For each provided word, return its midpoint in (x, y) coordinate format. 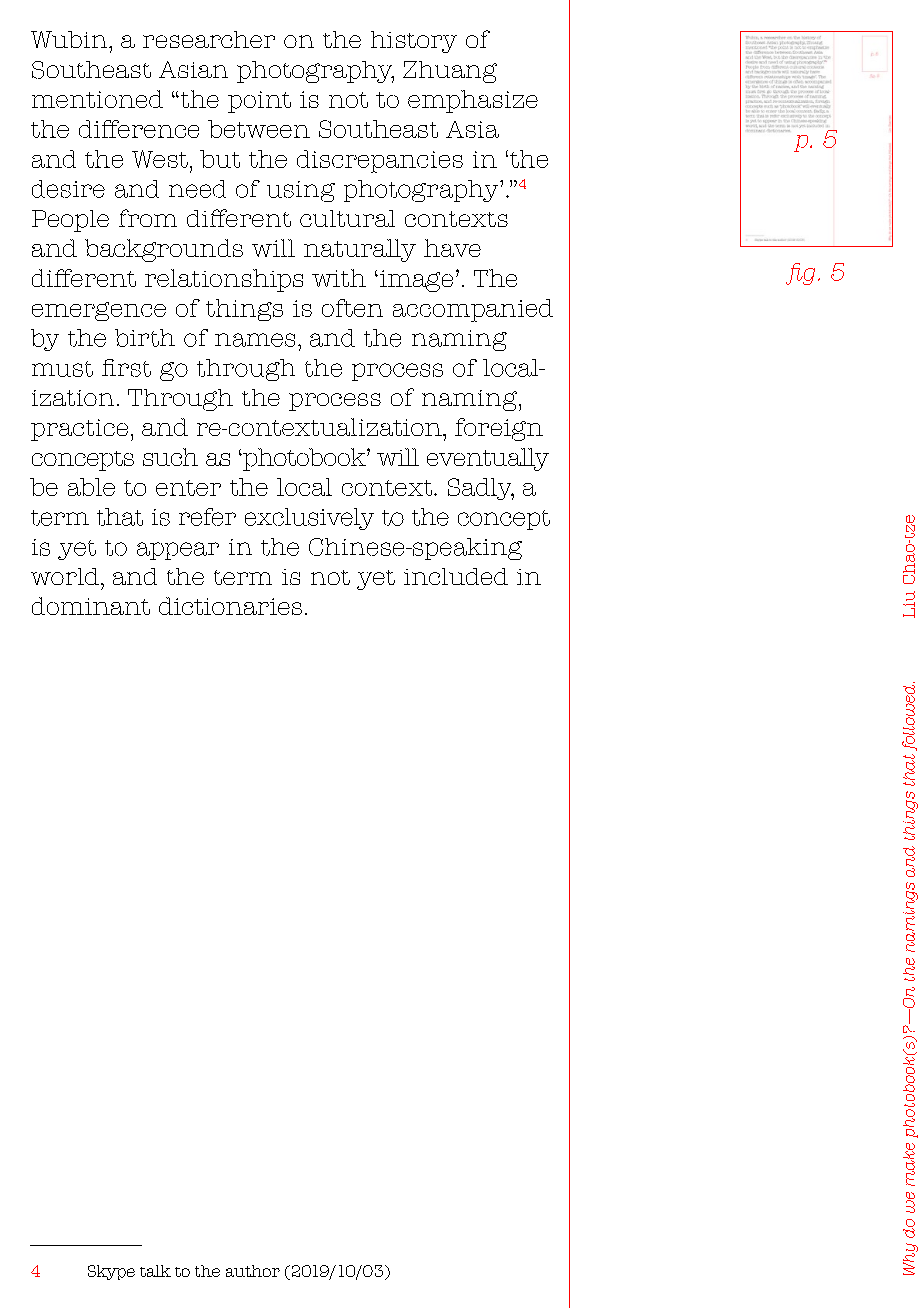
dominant (91, 606)
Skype (111, 1272)
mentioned (97, 99)
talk (155, 1271)
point (259, 102)
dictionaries (230, 606)
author (253, 1271)
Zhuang (450, 72)
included (456, 576)
